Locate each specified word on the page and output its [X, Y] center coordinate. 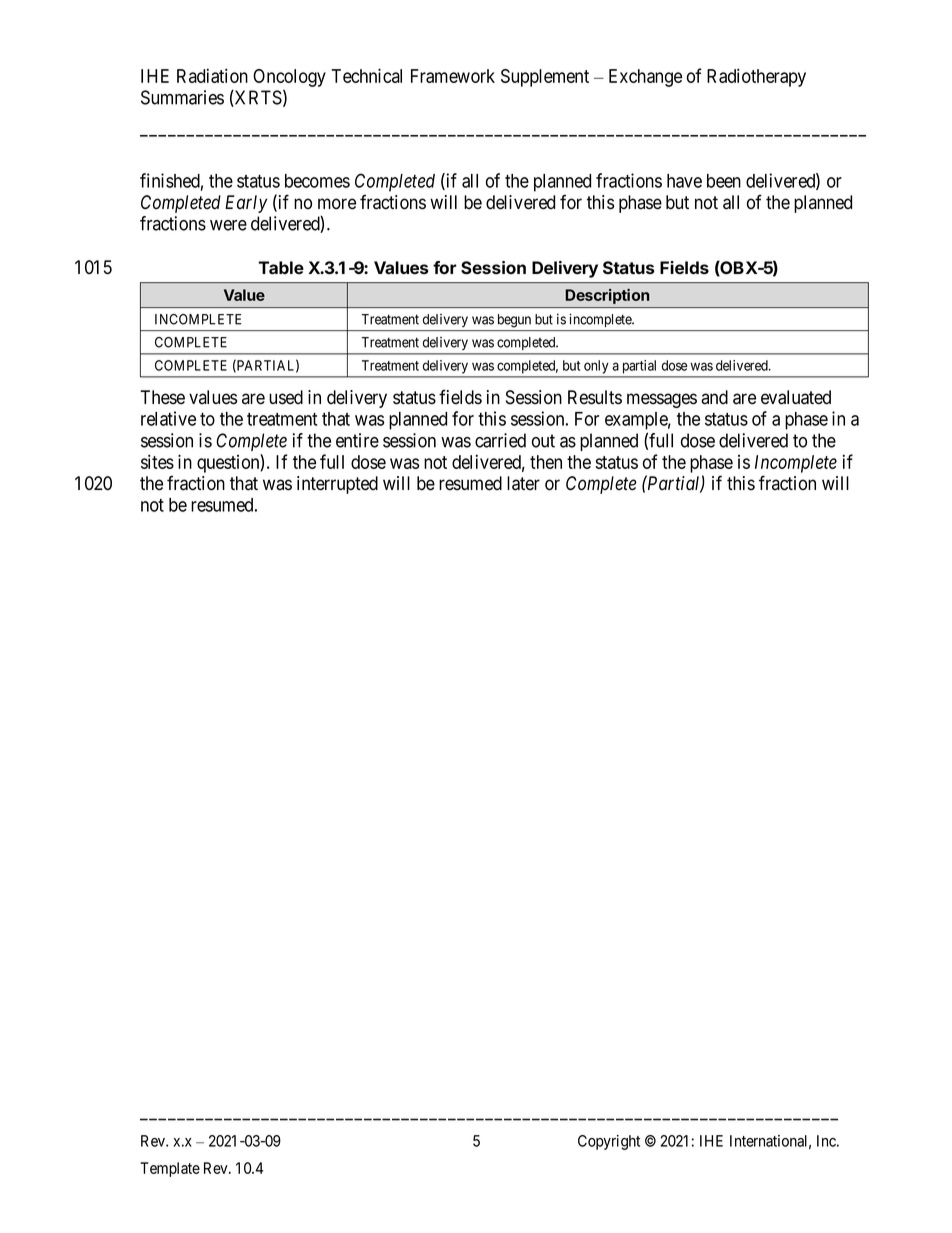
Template [170, 1169]
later [523, 483]
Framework [453, 76]
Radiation [212, 75]
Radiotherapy [756, 77]
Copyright [609, 1142]
